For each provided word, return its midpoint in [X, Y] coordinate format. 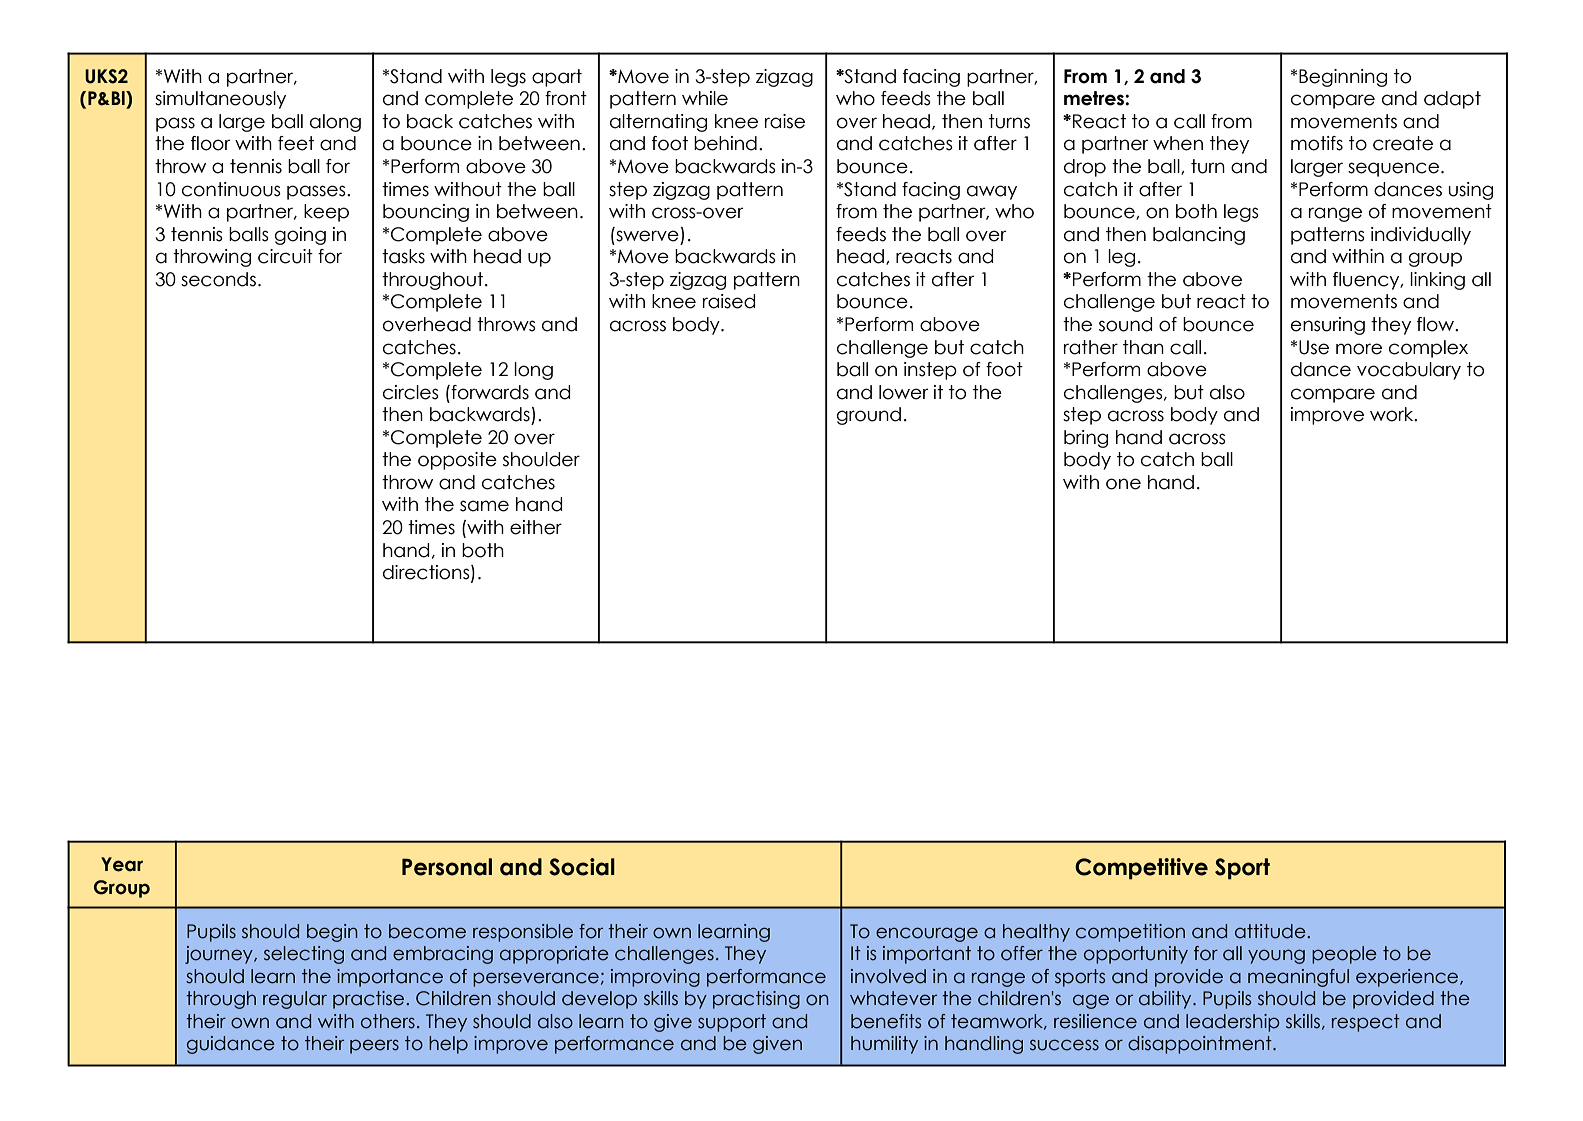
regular [295, 1000]
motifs [1317, 143]
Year [122, 864]
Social [582, 867]
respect [1366, 1023]
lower [903, 392]
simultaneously [220, 100]
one [1123, 484]
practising [756, 1000]
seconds [218, 279]
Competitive [1141, 869]
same [484, 506]
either [536, 527]
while [705, 98]
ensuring [1328, 326]
